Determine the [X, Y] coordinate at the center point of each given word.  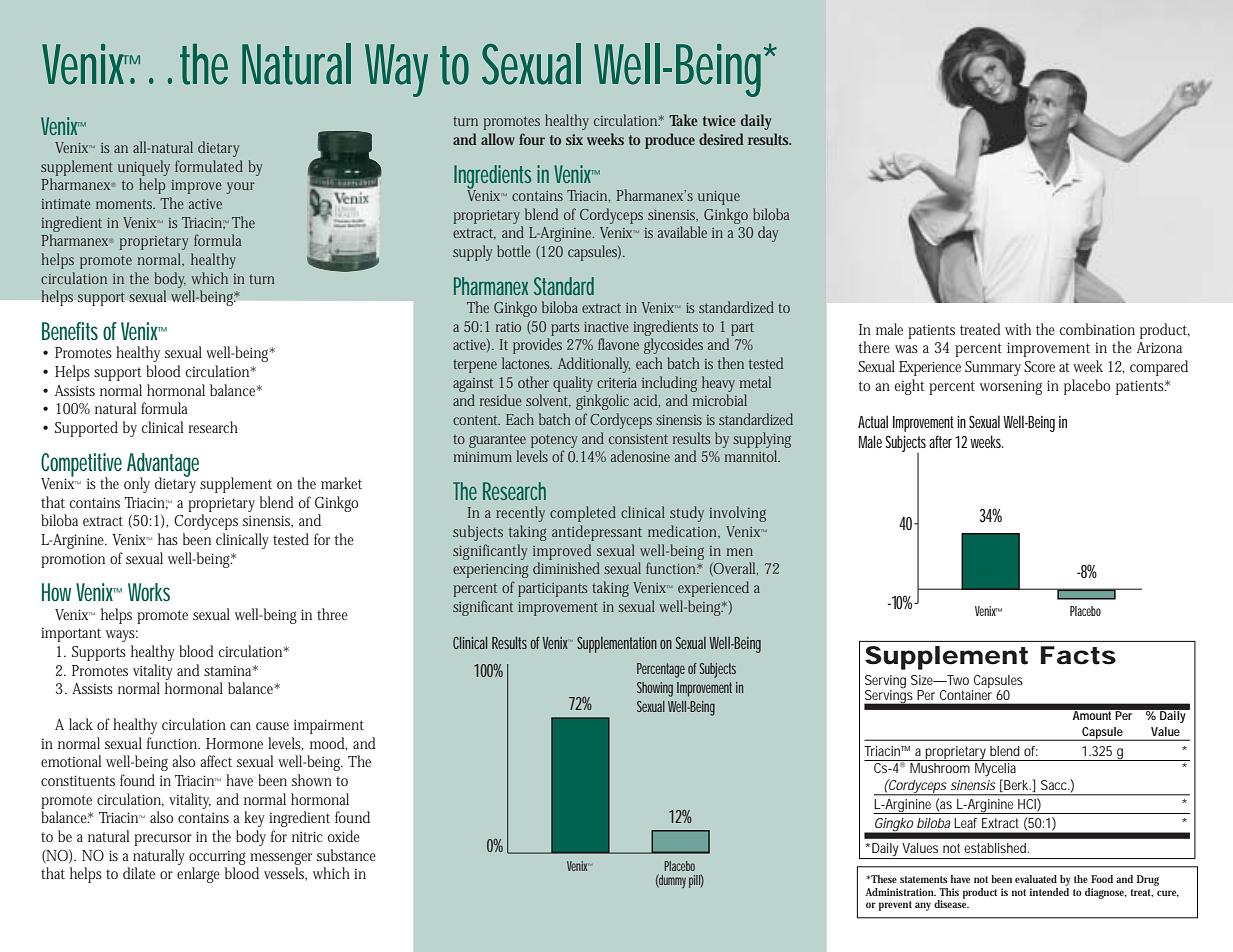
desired [721, 139]
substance [346, 855]
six [574, 139]
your [240, 188]
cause [272, 726]
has [168, 539]
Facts [1078, 655]
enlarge [198, 875]
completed [583, 514]
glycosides [673, 346]
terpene [475, 366]
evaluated [1036, 879]
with [1018, 329]
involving [737, 514]
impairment [329, 726]
